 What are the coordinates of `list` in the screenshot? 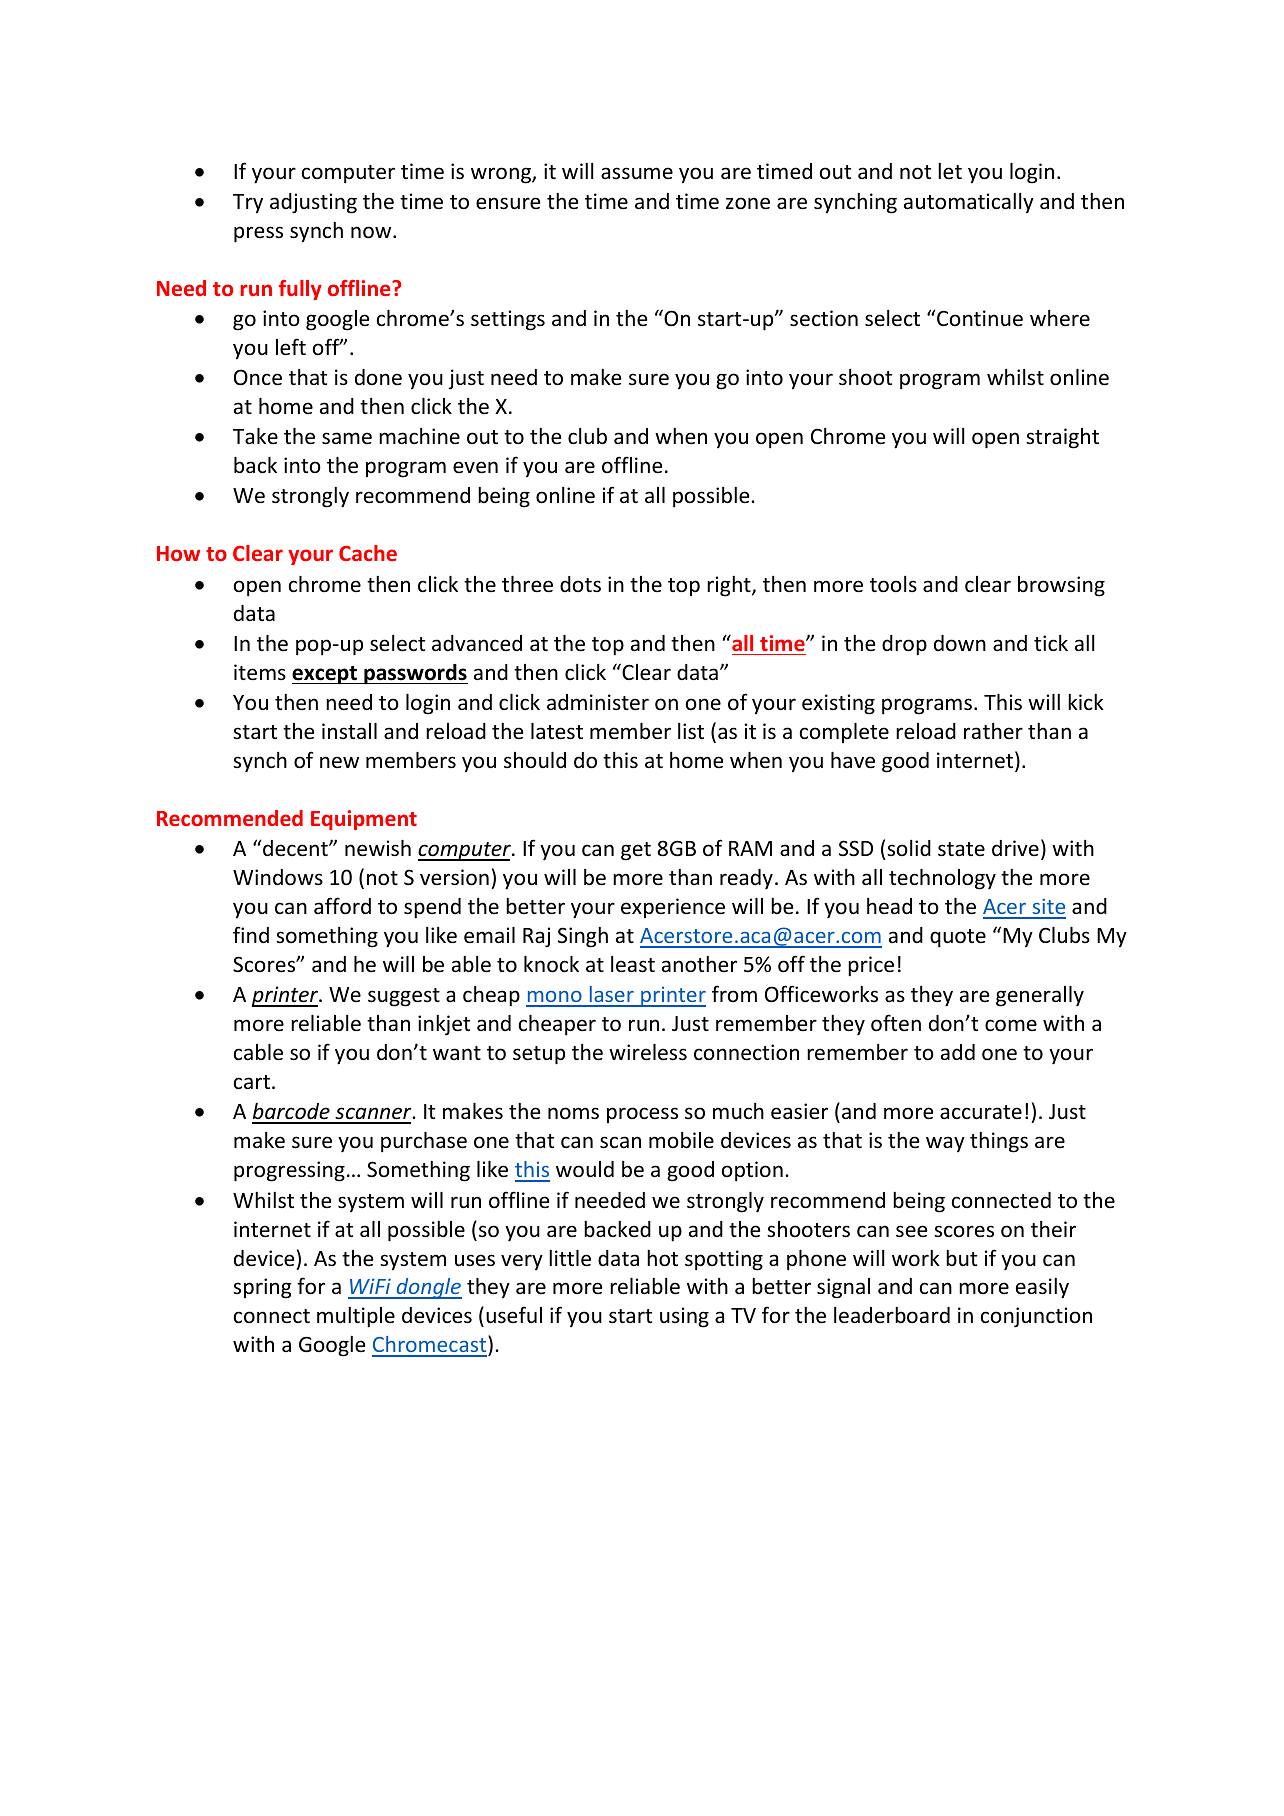 It's located at (691, 731).
